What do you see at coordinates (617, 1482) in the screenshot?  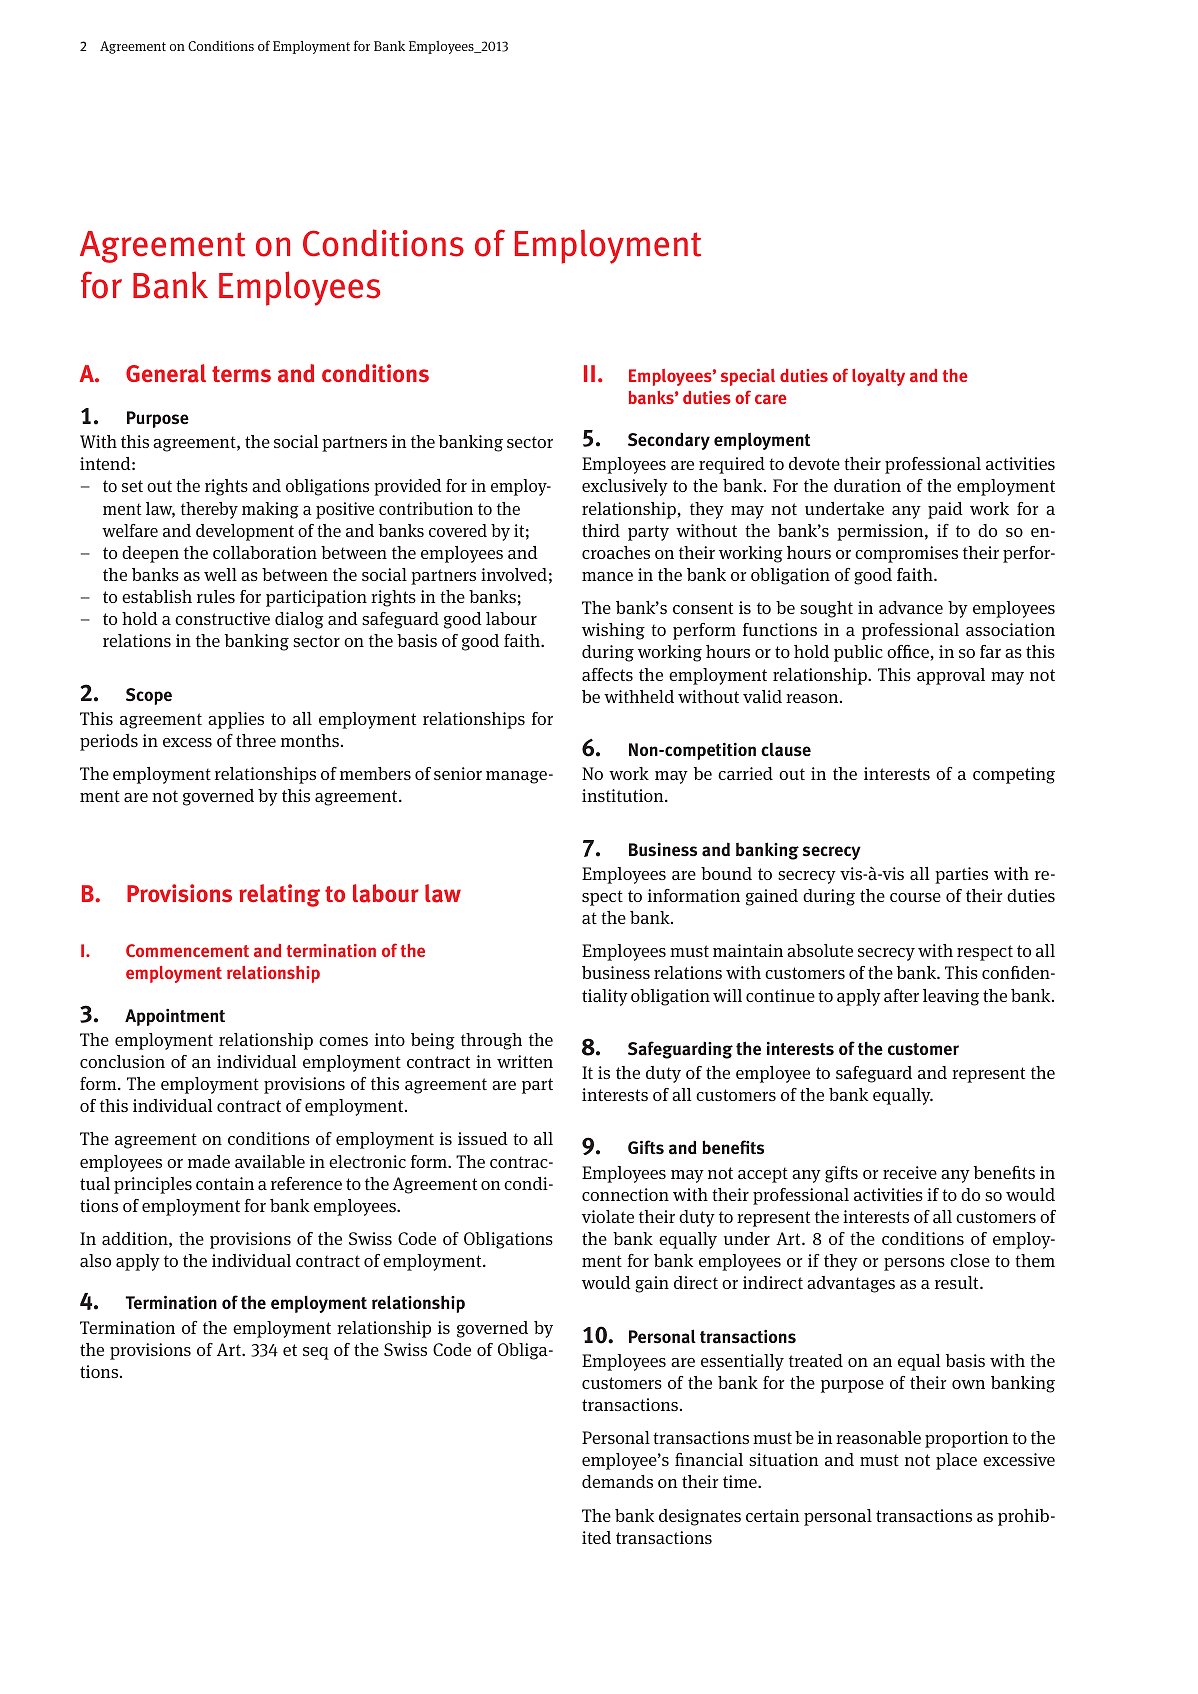 I see `demands` at bounding box center [617, 1482].
